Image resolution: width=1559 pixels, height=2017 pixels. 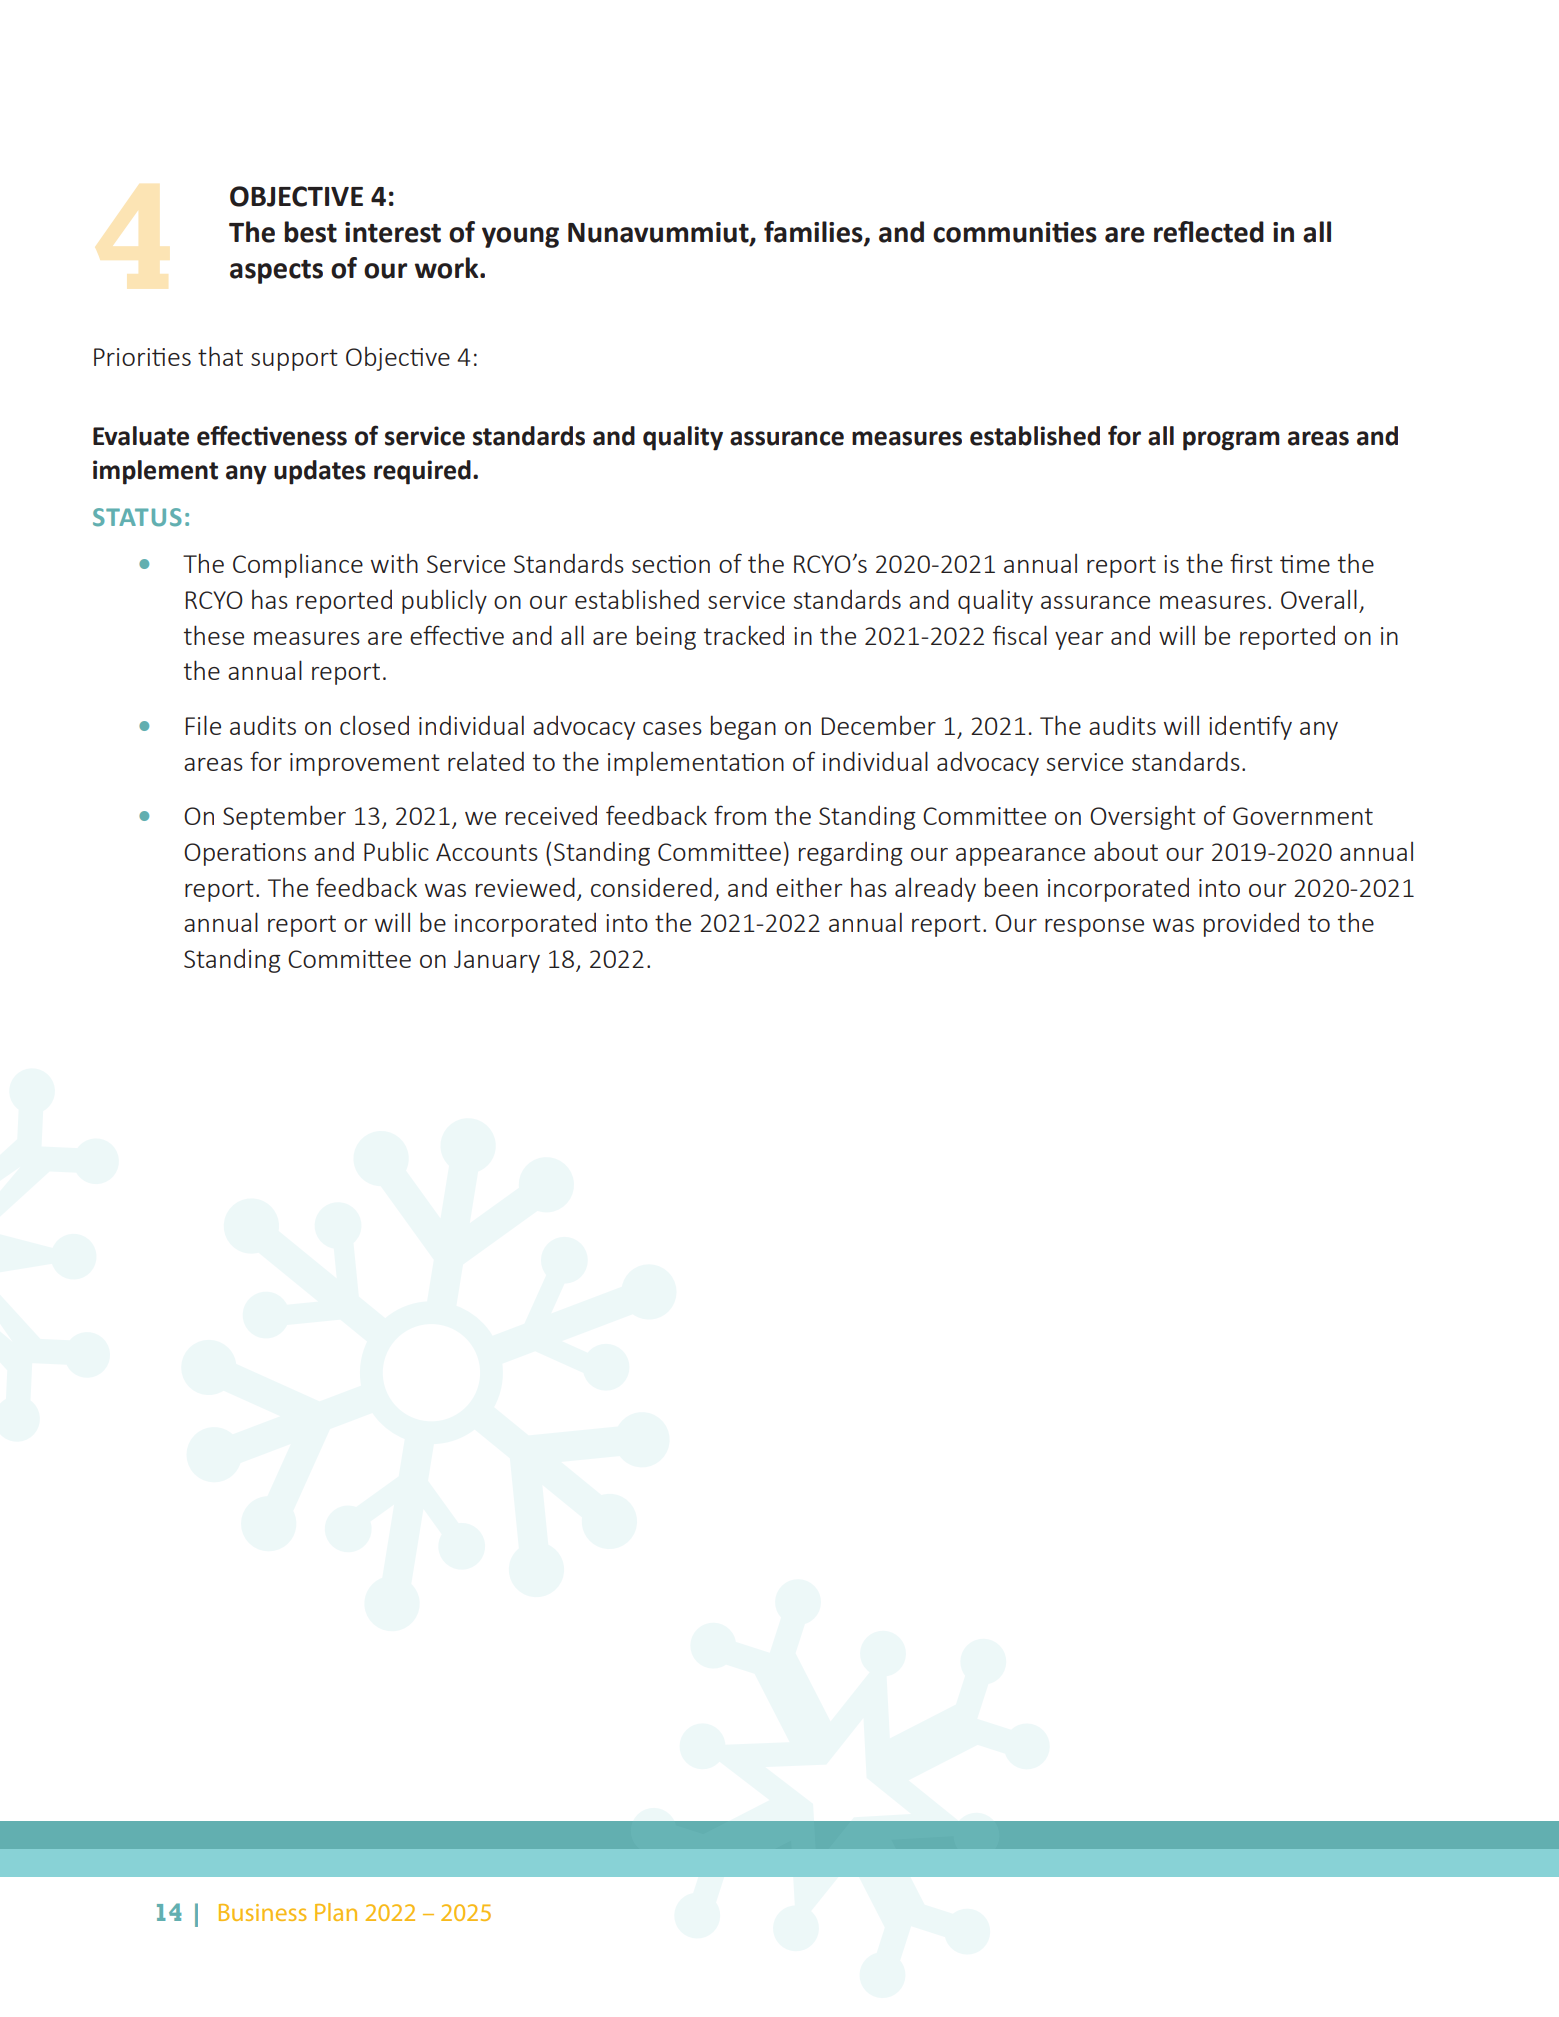 What do you see at coordinates (497, 961) in the document?
I see `January` at bounding box center [497, 961].
